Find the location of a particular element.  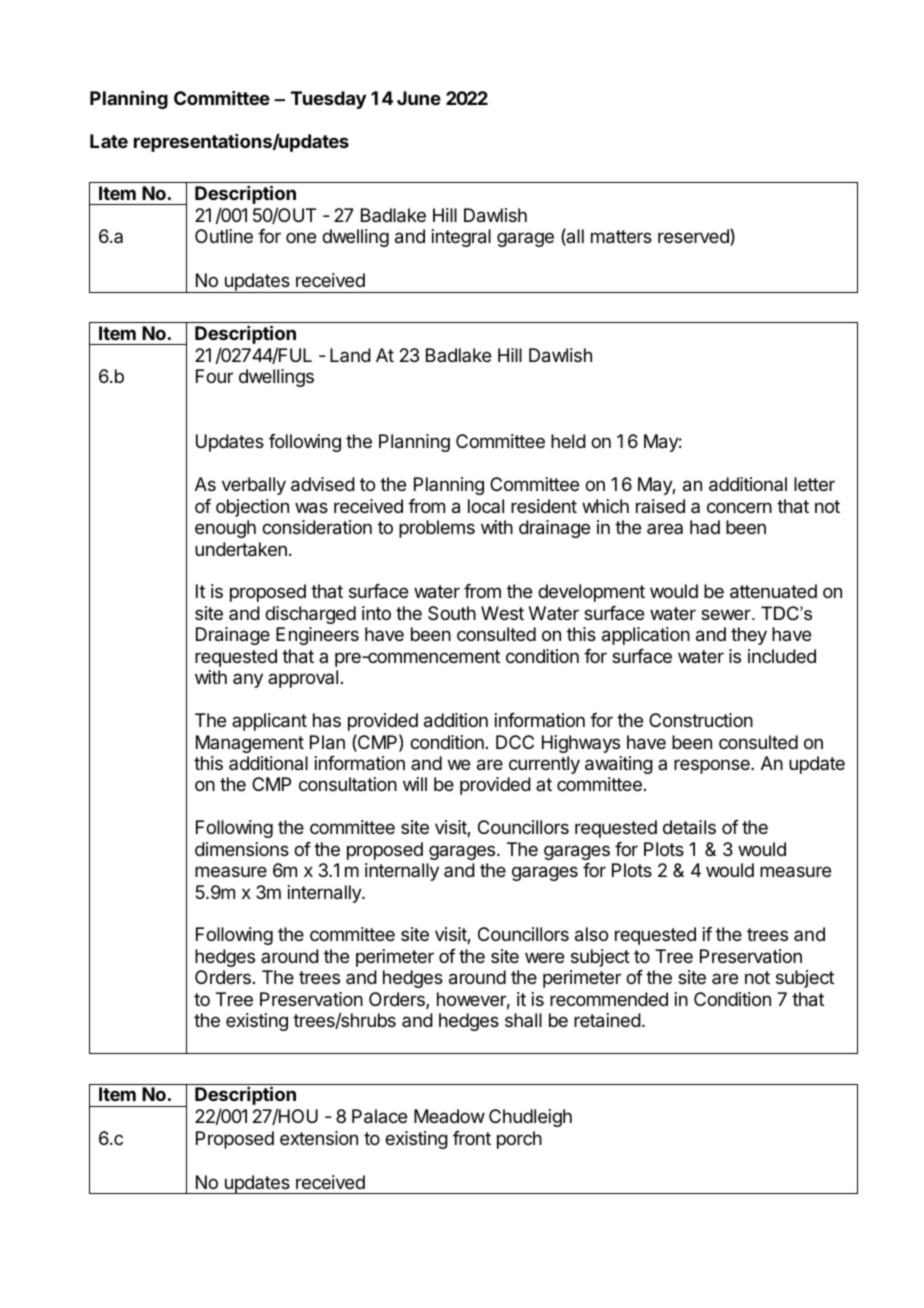

Late is located at coordinates (109, 141).
